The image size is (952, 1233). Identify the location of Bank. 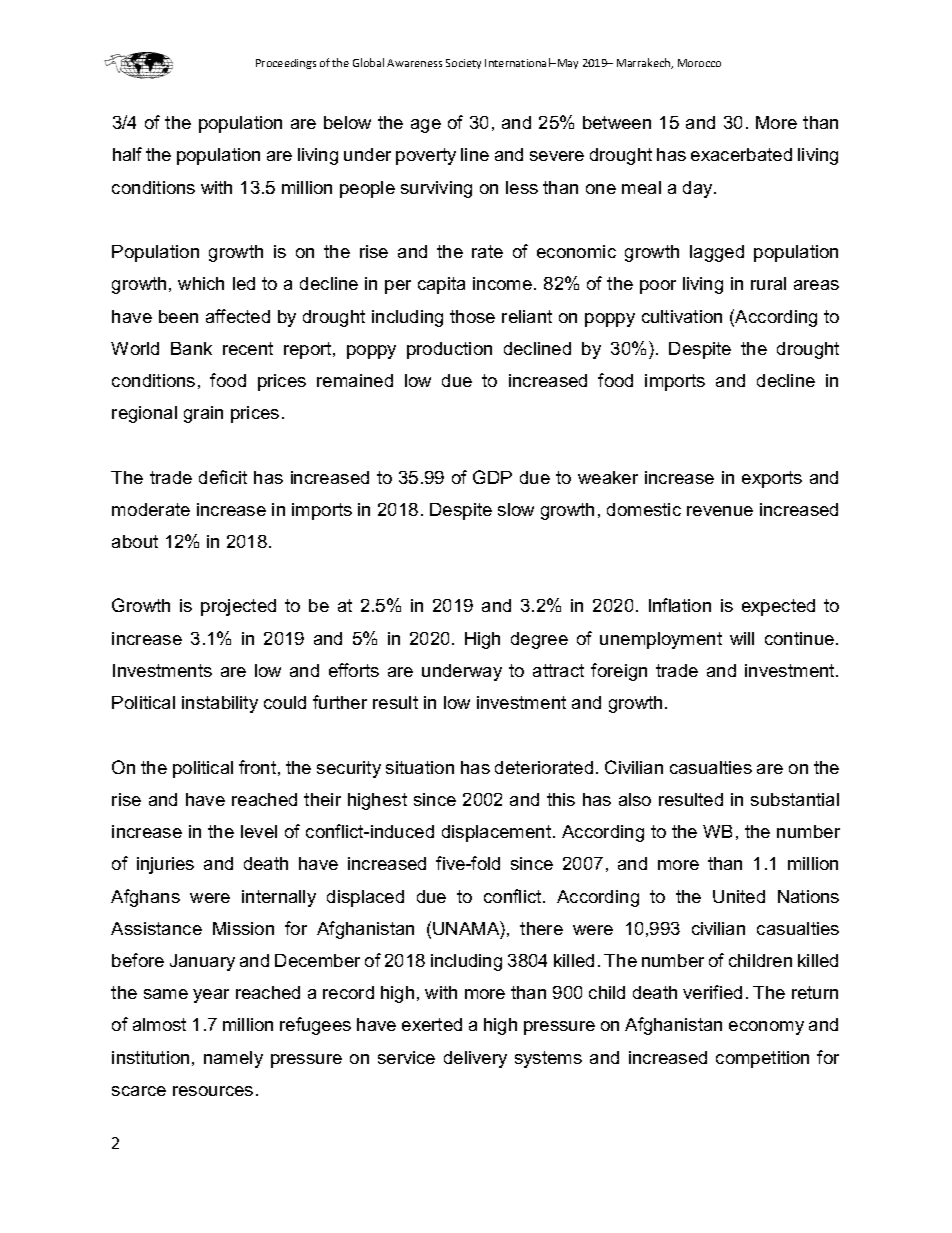
(191, 348).
